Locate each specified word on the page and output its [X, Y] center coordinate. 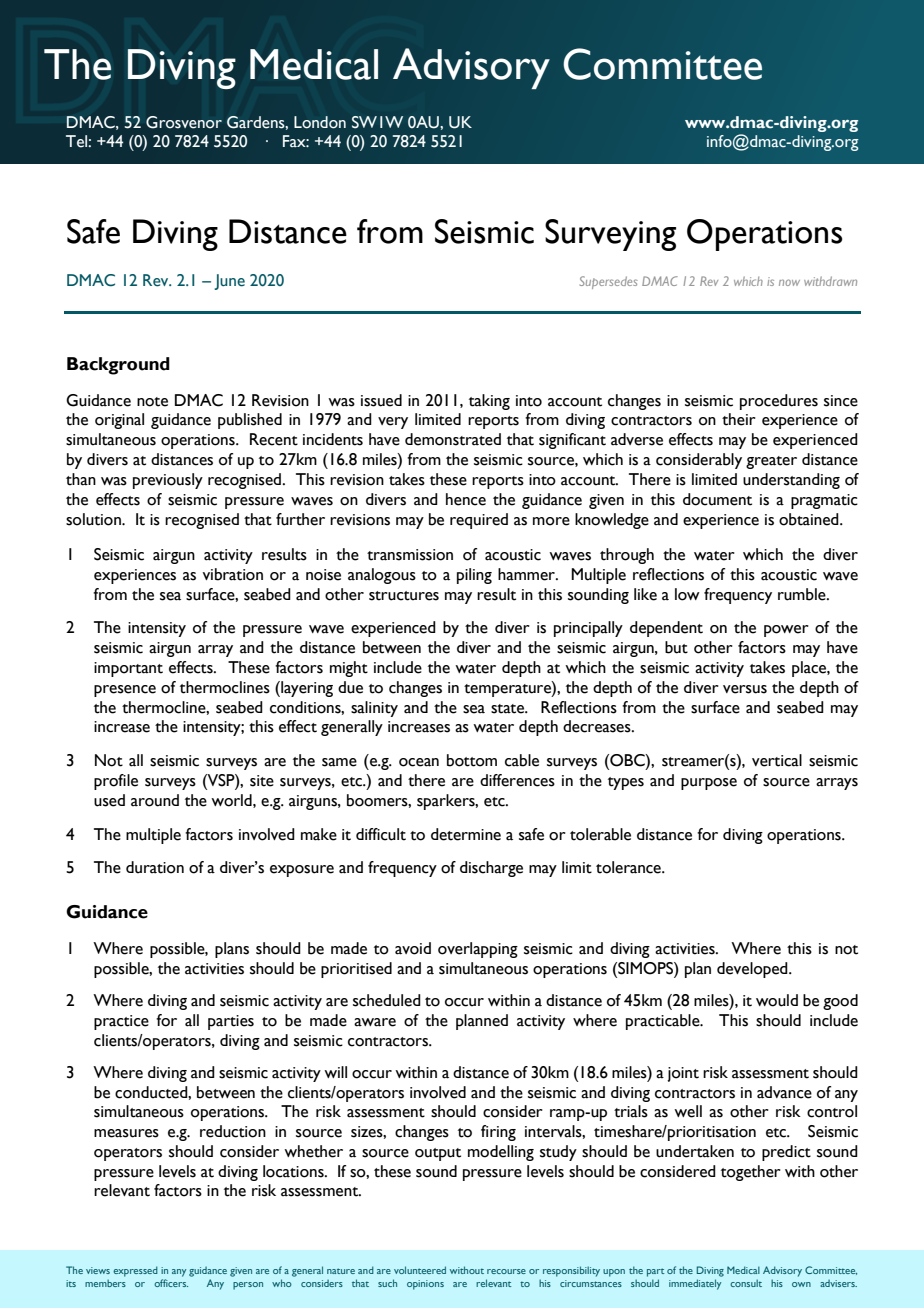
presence [125, 691]
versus [745, 689]
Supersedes [609, 282]
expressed [135, 1271]
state [509, 709]
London [320, 122]
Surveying [610, 235]
